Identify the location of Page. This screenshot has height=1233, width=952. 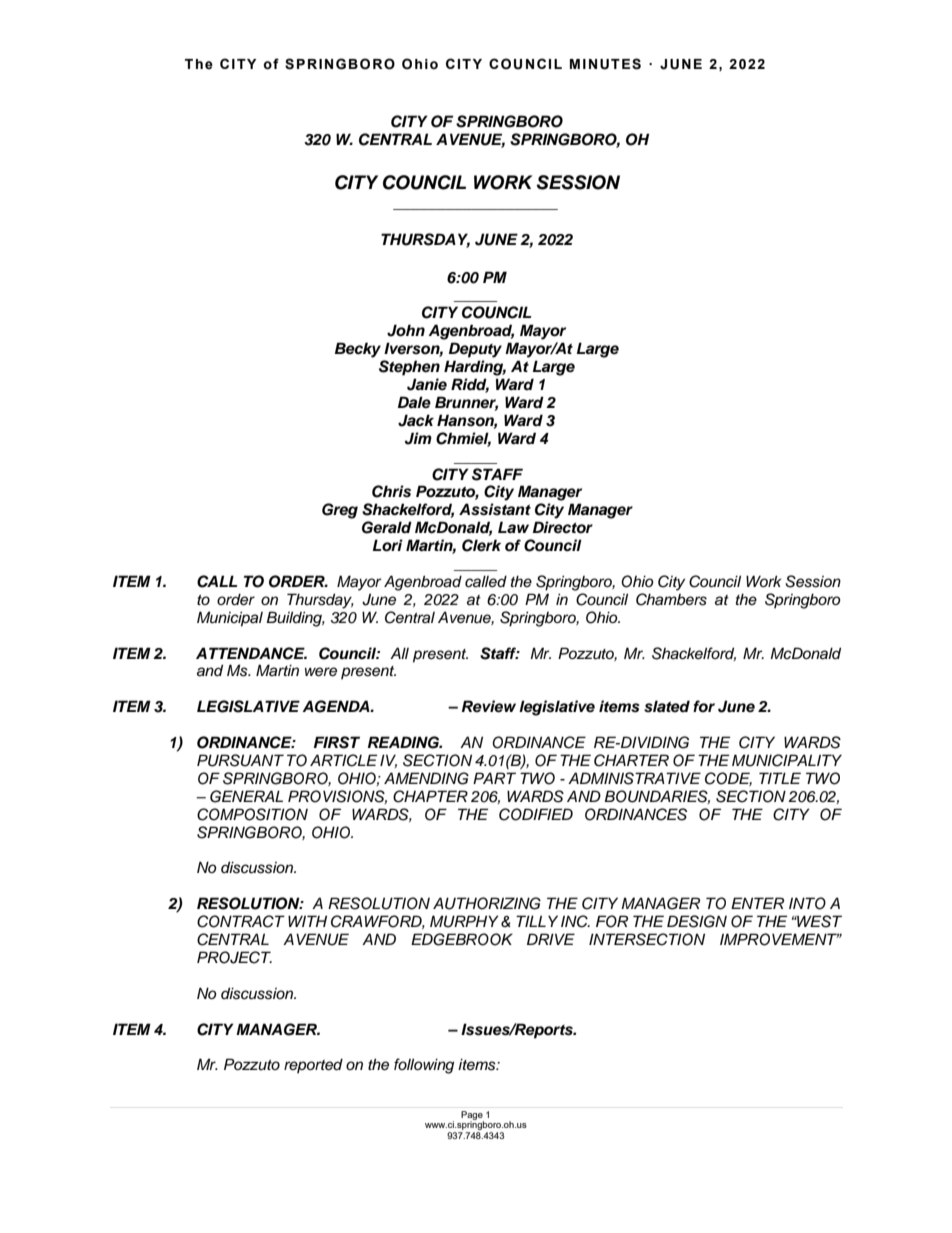
(472, 1116).
